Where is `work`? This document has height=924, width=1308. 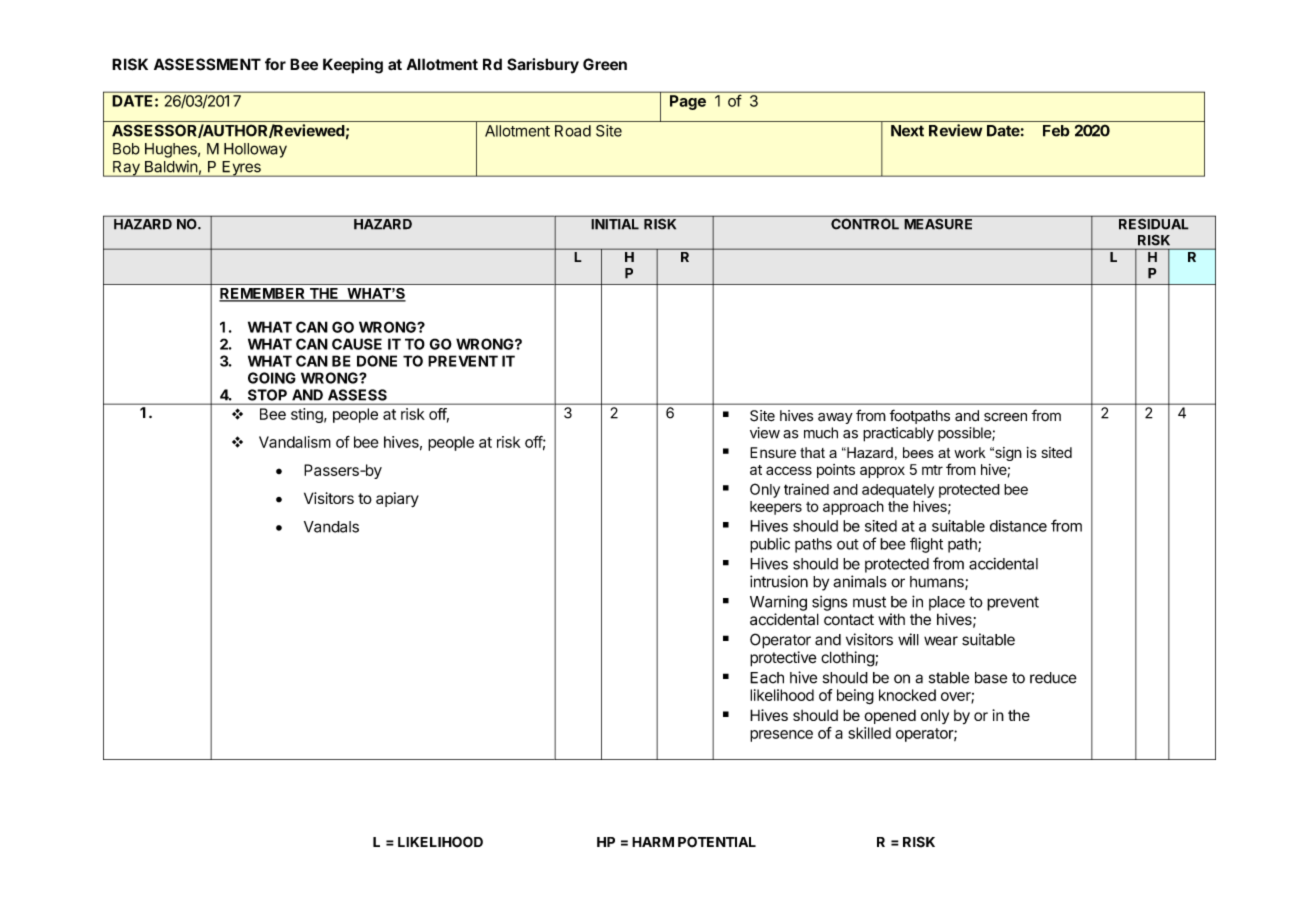
work is located at coordinates (970, 452).
